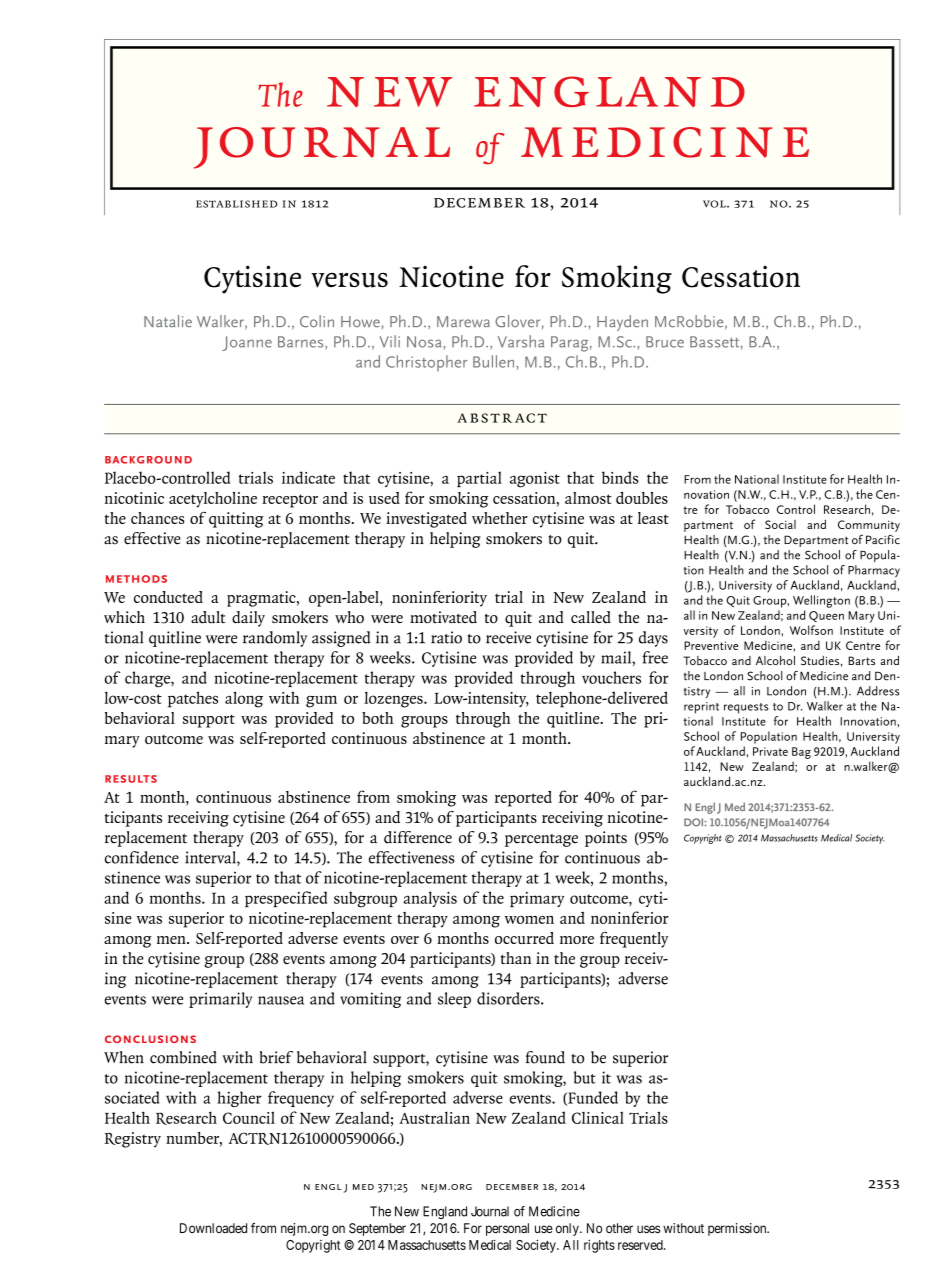 The height and width of the screenshot is (1270, 952). Describe the element at coordinates (665, 342) in the screenshot. I see `Bruce` at that location.
